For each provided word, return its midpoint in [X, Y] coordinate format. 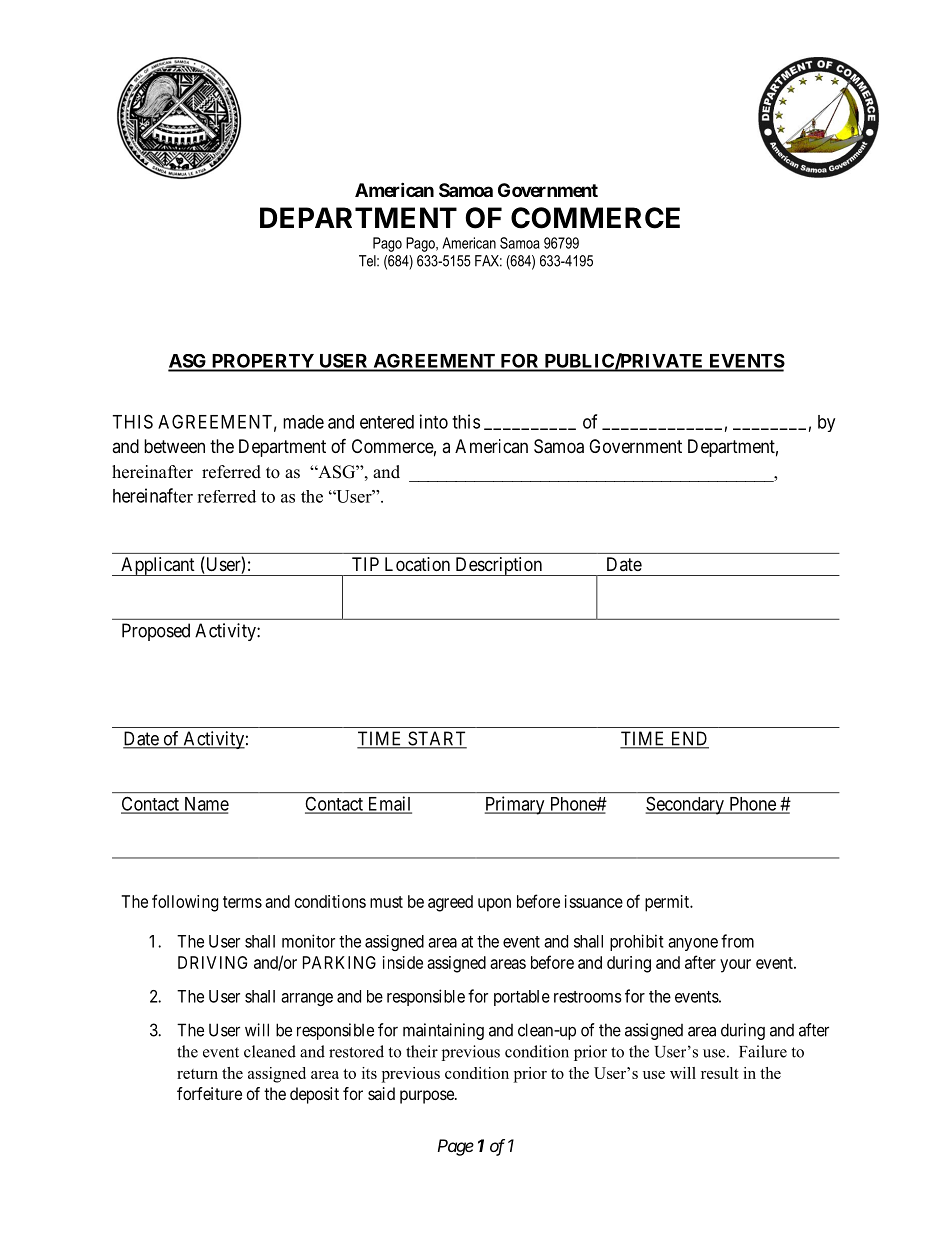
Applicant [158, 566]
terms [242, 902]
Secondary [685, 805]
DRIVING [212, 962]
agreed [450, 903]
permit [668, 903]
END [688, 739]
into [434, 421]
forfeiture [209, 1093]
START [436, 739]
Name [205, 805]
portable [522, 998]
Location [417, 564]
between [174, 446]
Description [498, 566]
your [735, 966]
